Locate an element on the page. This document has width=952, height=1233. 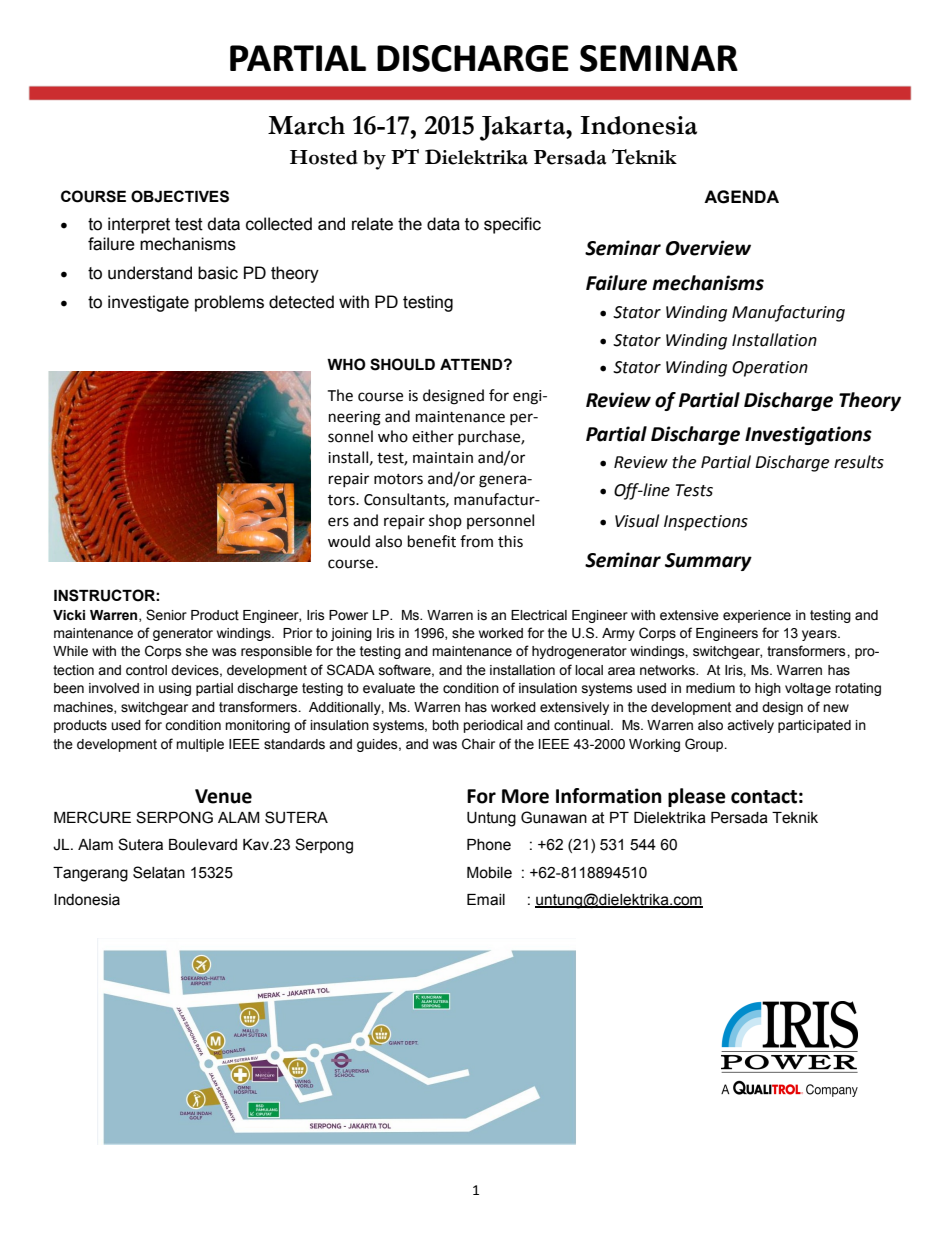
OBJECTIVES is located at coordinates (180, 196).
